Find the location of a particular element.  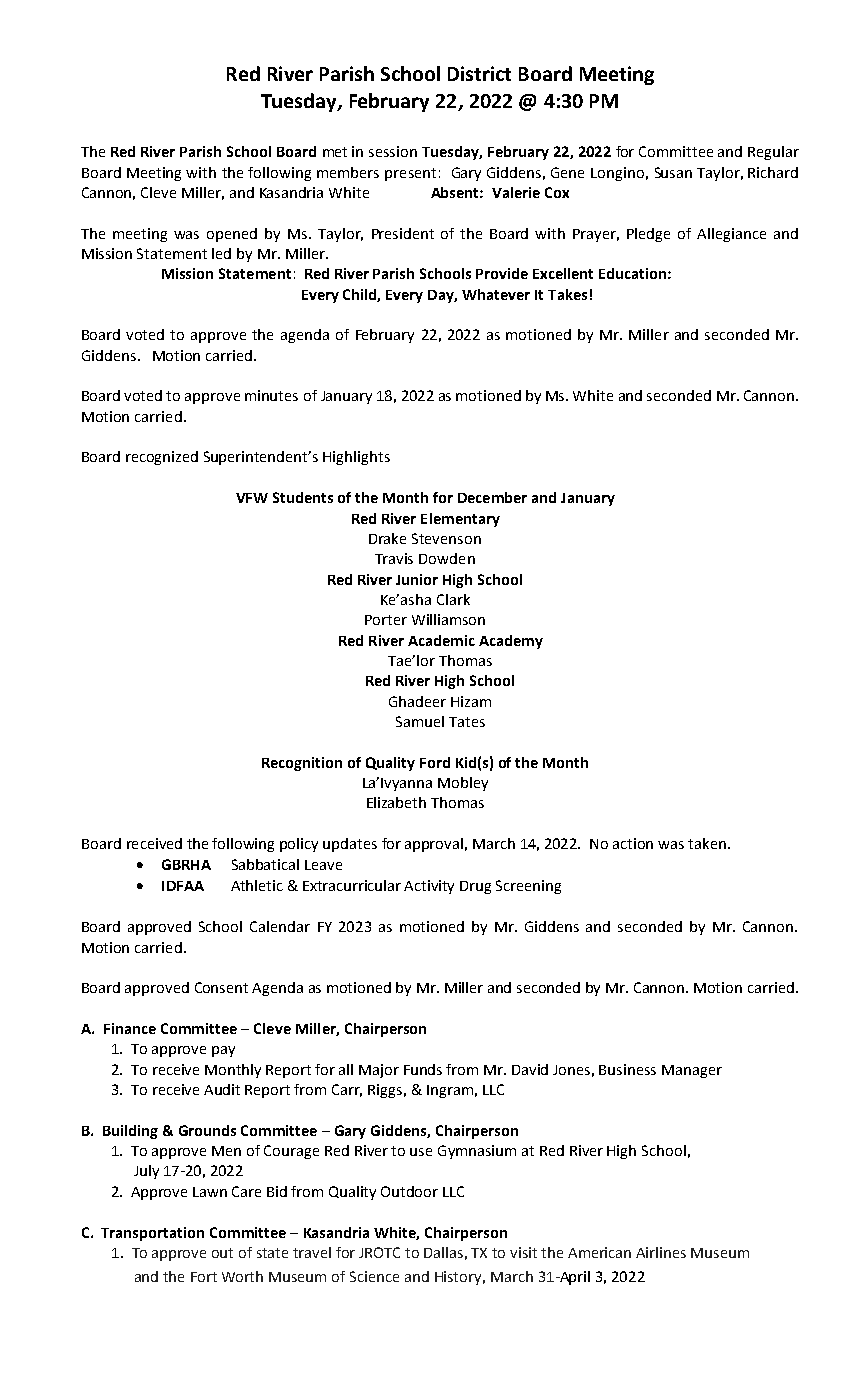

Athletic is located at coordinates (257, 885).
